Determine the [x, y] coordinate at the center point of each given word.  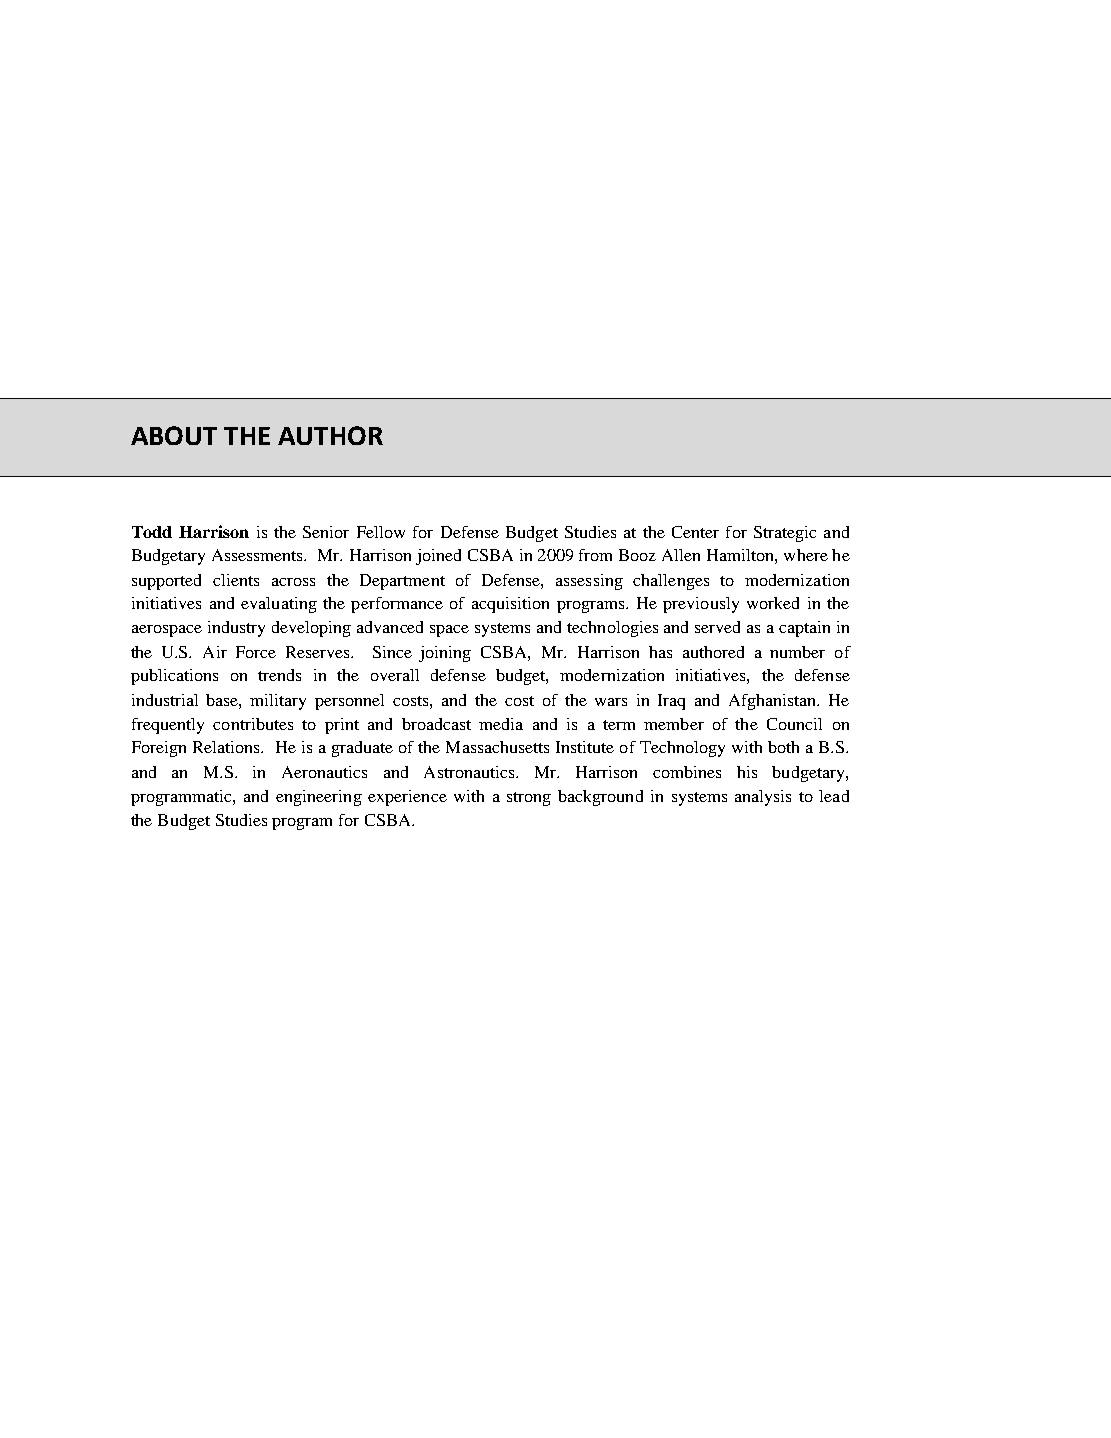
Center [695, 532]
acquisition [510, 605]
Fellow [381, 532]
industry [236, 629]
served [717, 627]
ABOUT [174, 435]
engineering [319, 798]
